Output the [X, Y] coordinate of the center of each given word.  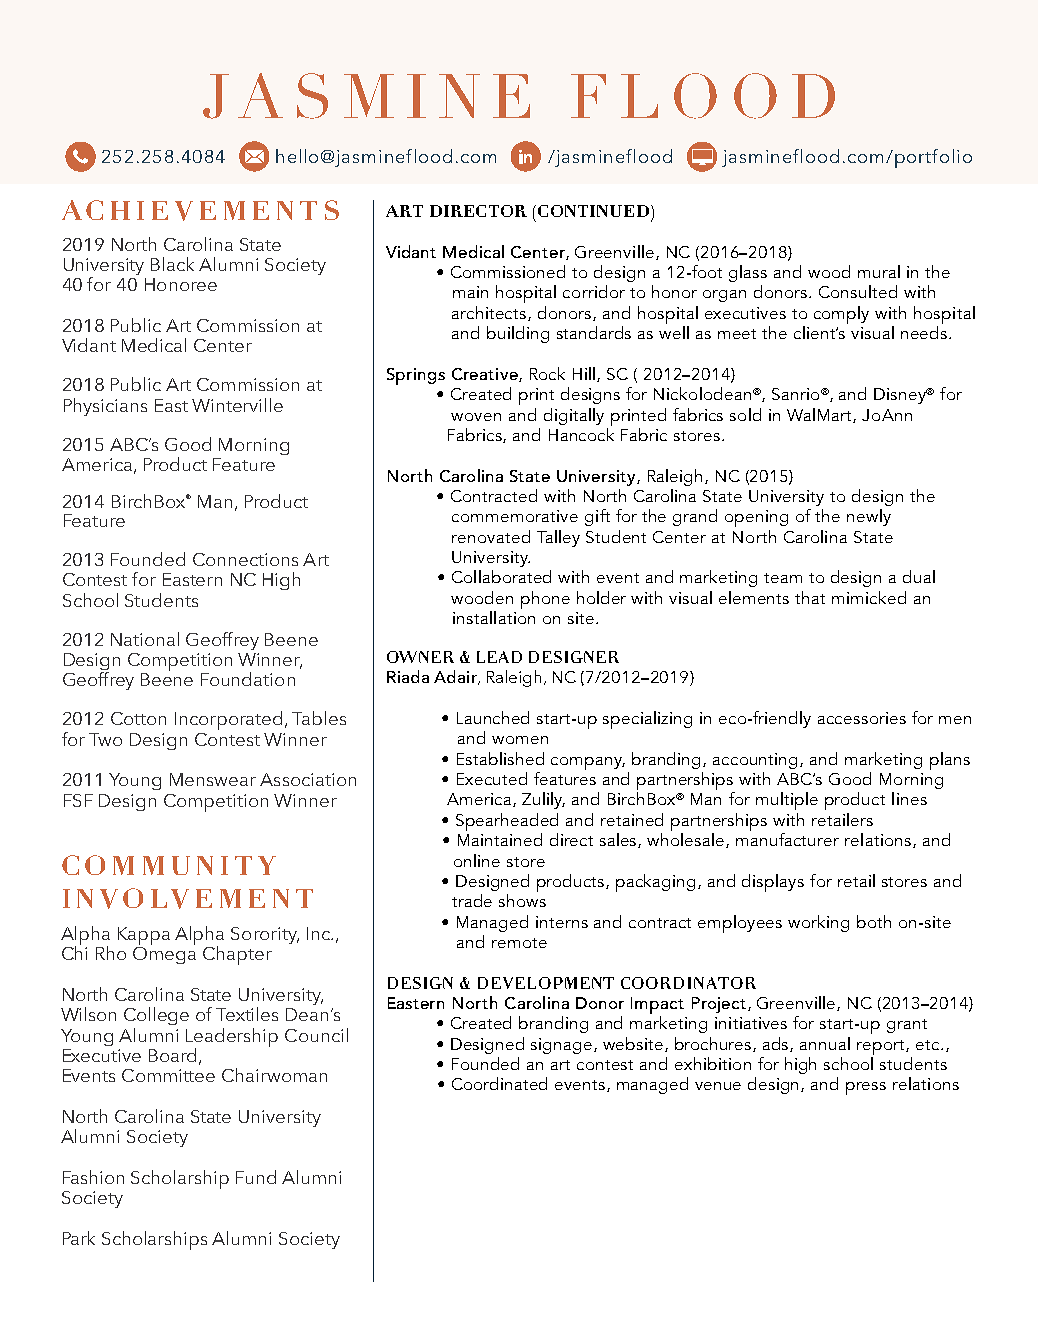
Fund [256, 1177]
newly [869, 517]
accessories [862, 718]
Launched [493, 717]
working [818, 923]
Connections [245, 559]
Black [172, 264]
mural [879, 271]
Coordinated [499, 1083]
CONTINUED [595, 211]
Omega [164, 954]
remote [519, 943]
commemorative [515, 516]
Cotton [138, 718]
